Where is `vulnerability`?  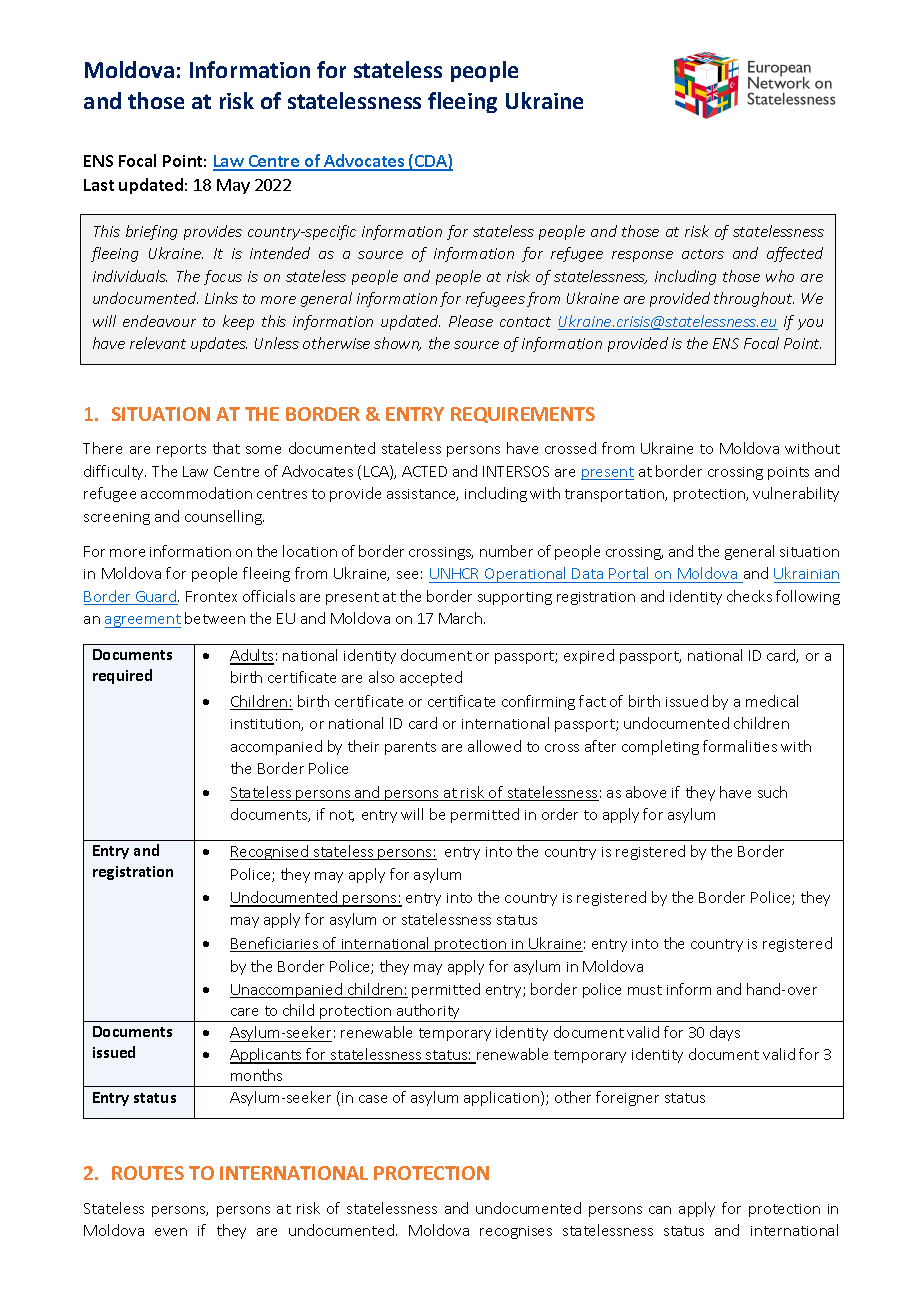
vulnerability is located at coordinates (796, 494).
